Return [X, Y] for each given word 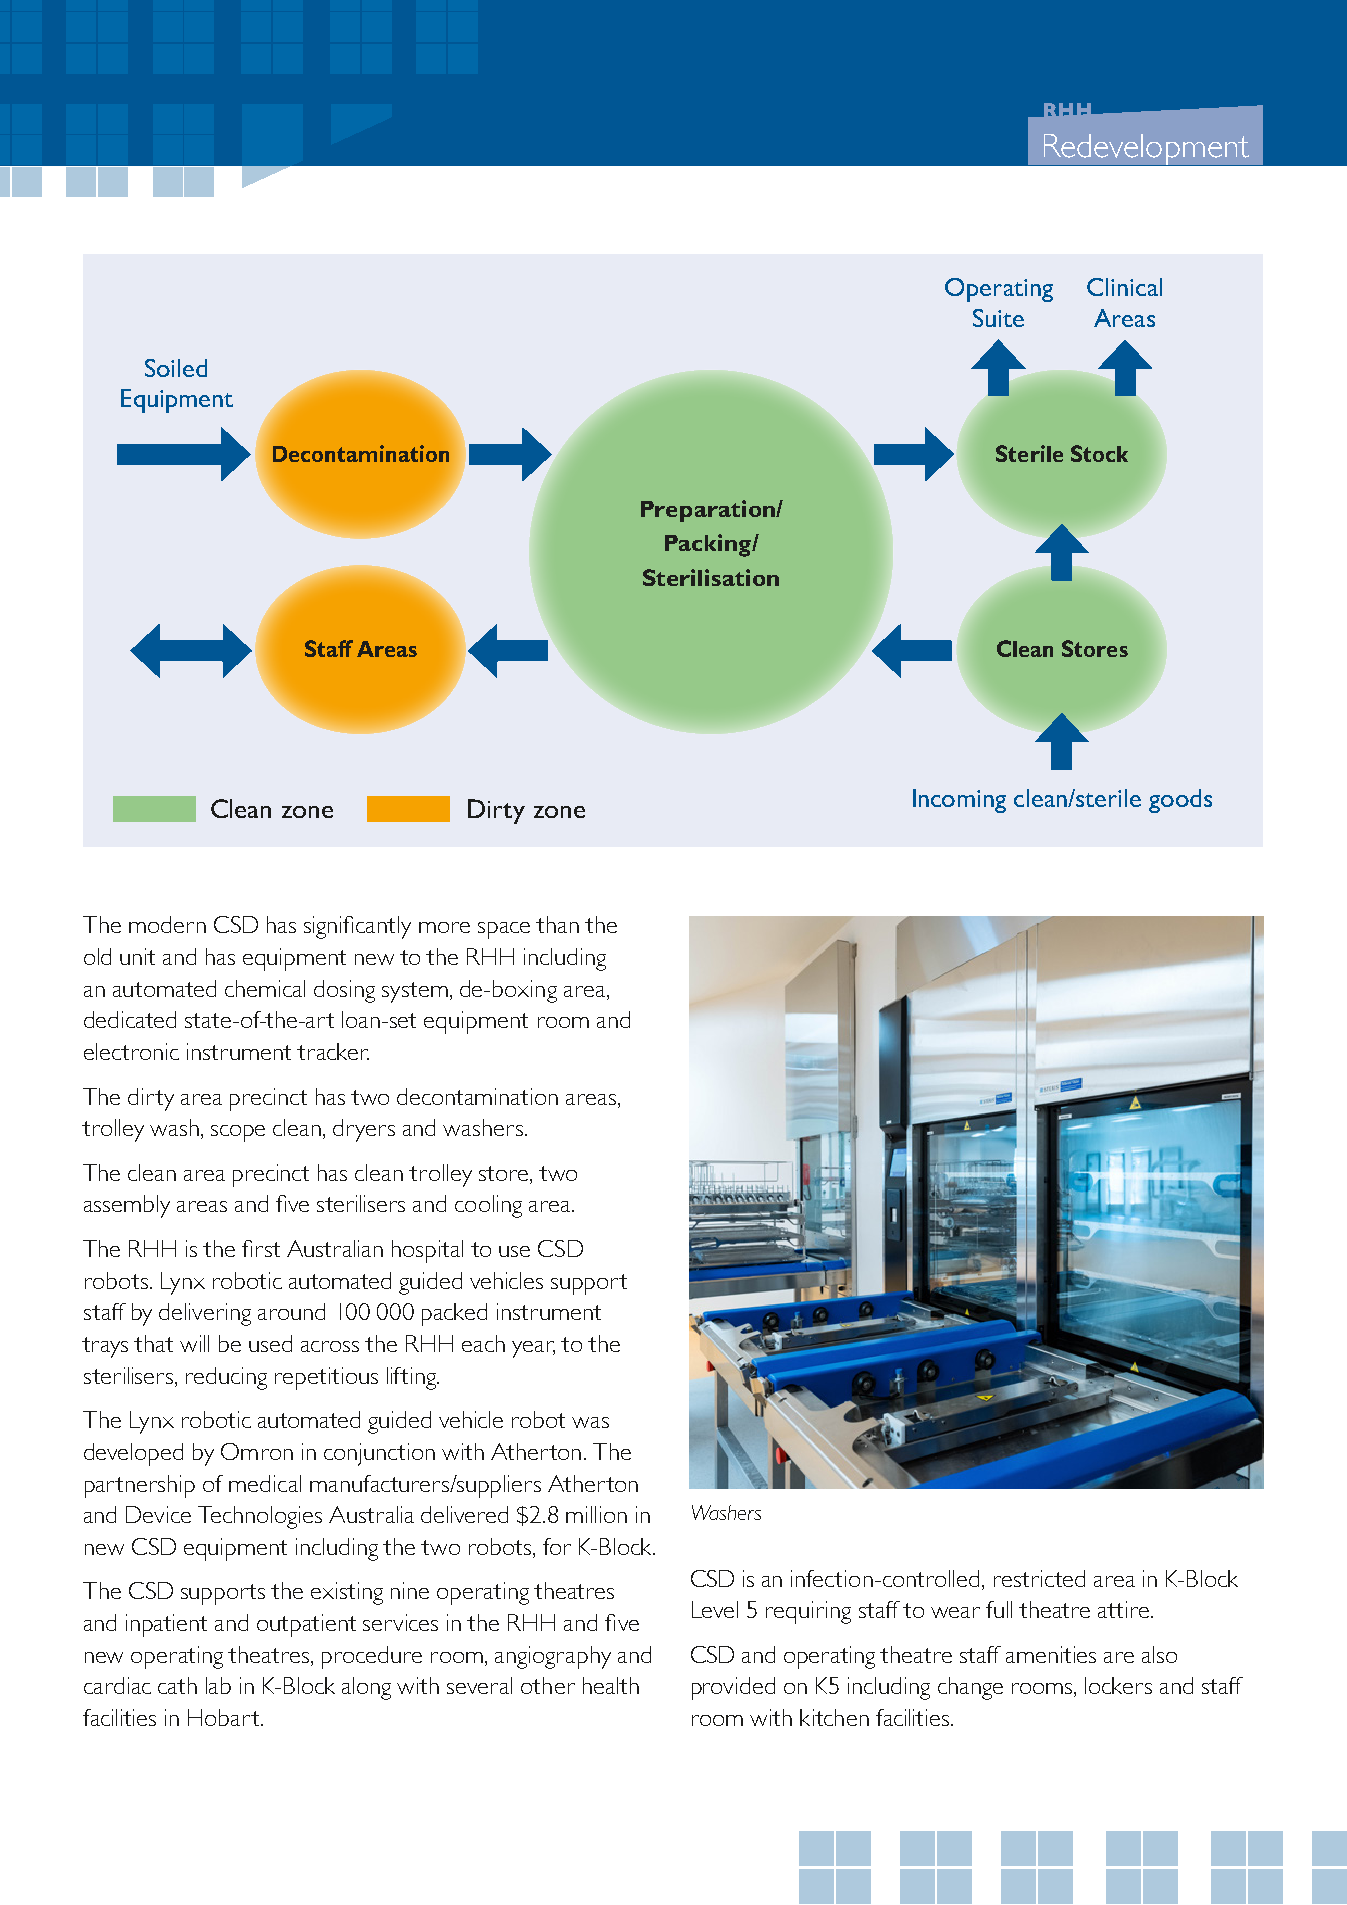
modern [167, 924]
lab [218, 1685]
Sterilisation [711, 577]
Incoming [959, 801]
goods [1180, 801]
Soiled [176, 368]
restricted [1039, 1578]
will [194, 1343]
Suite [998, 318]
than [557, 924]
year [533, 1349]
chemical [265, 988]
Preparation [709, 511]
